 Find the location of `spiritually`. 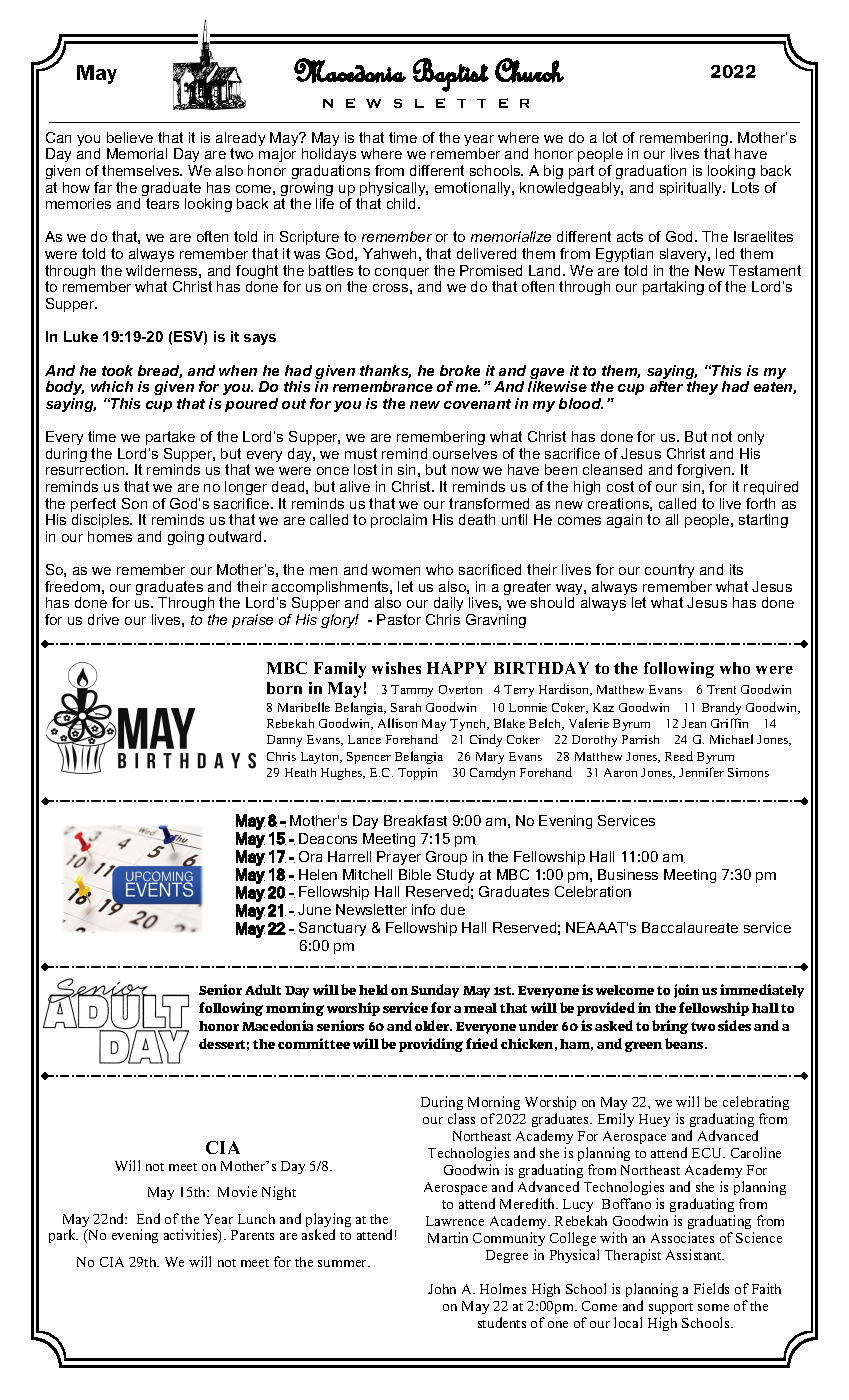

spiritually is located at coordinates (692, 189).
